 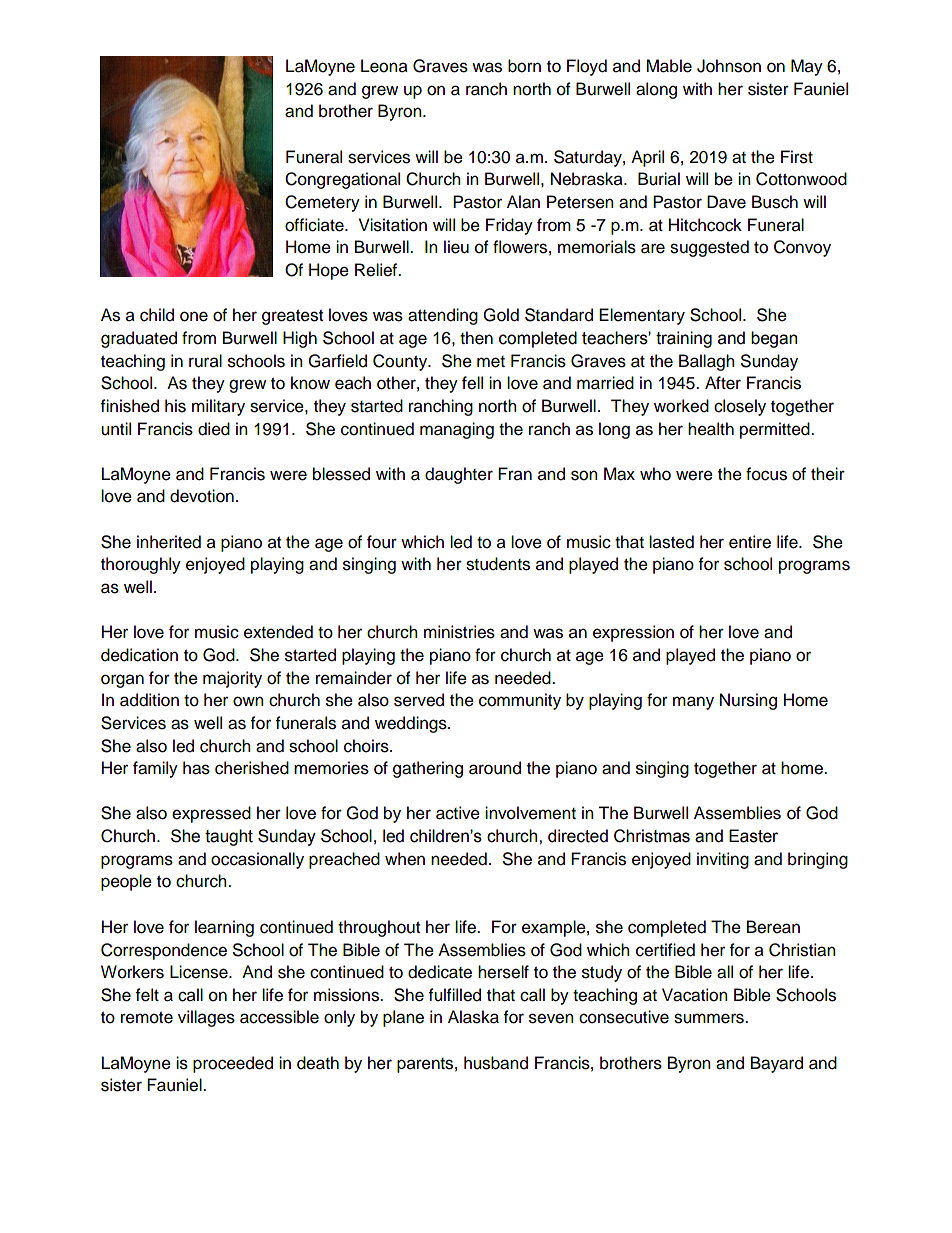 I want to click on villages, so click(x=206, y=1018).
